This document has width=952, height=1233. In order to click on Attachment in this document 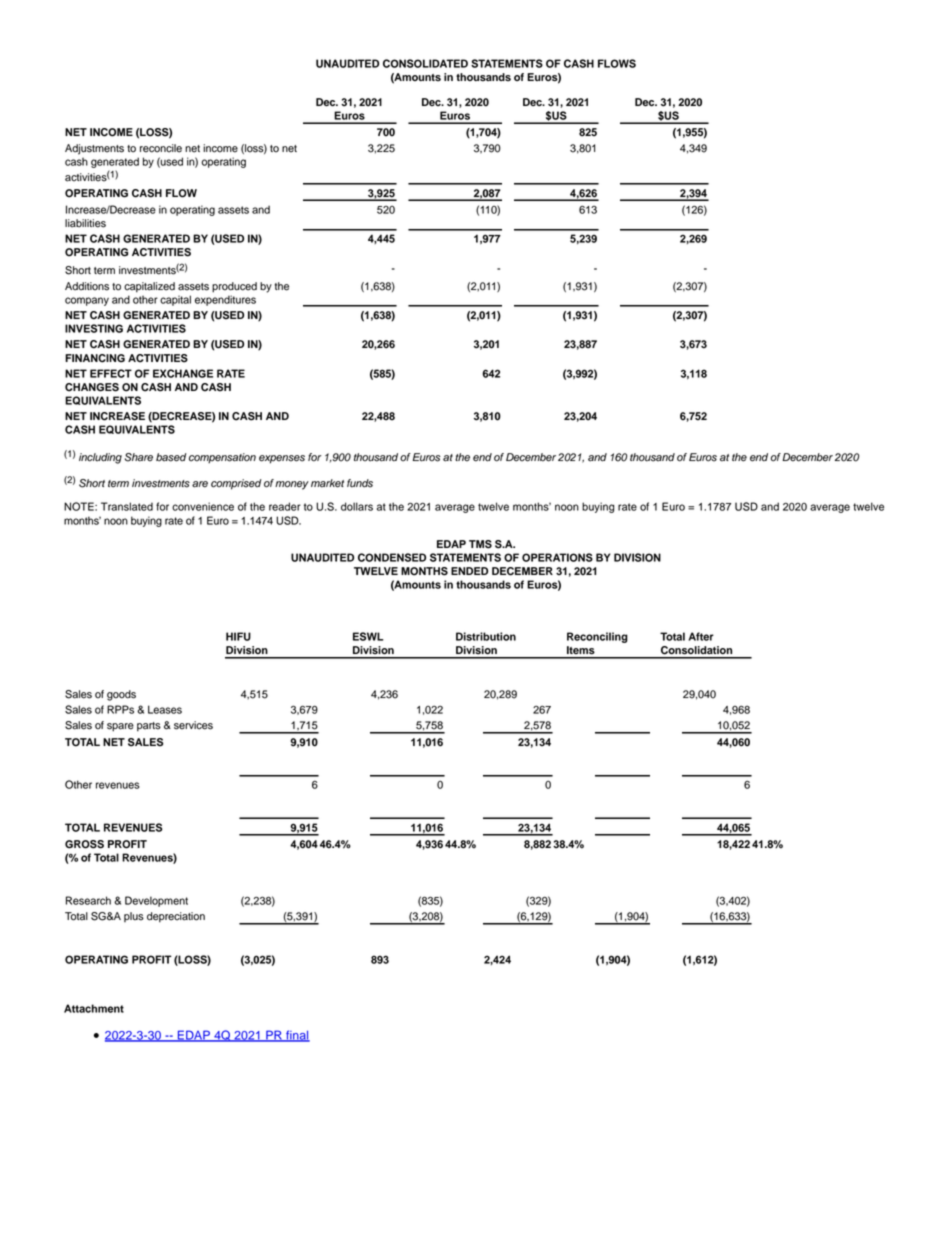, I will do `click(94, 1008)`.
